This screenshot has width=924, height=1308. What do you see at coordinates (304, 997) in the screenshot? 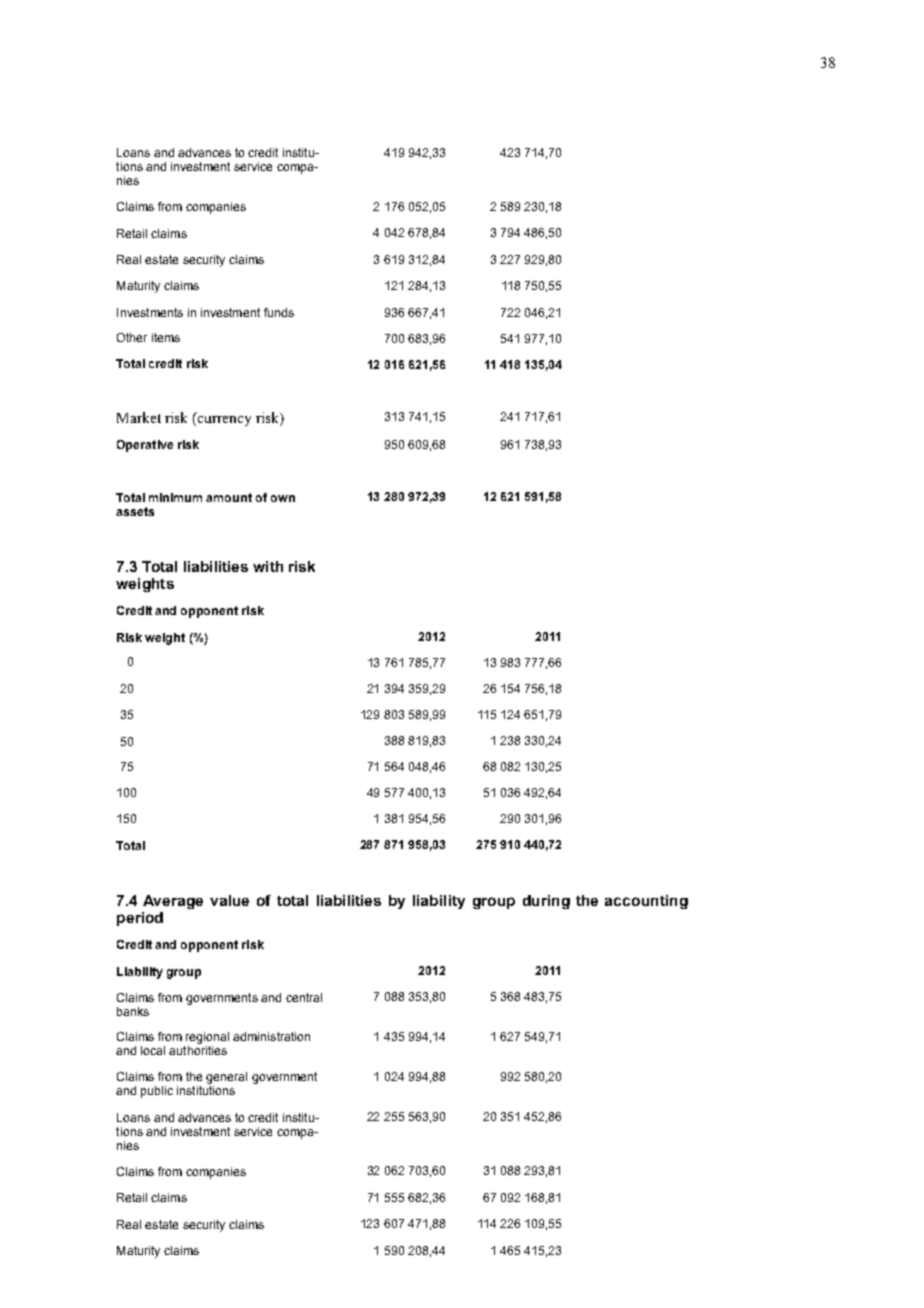
I see `central` at bounding box center [304, 997].
